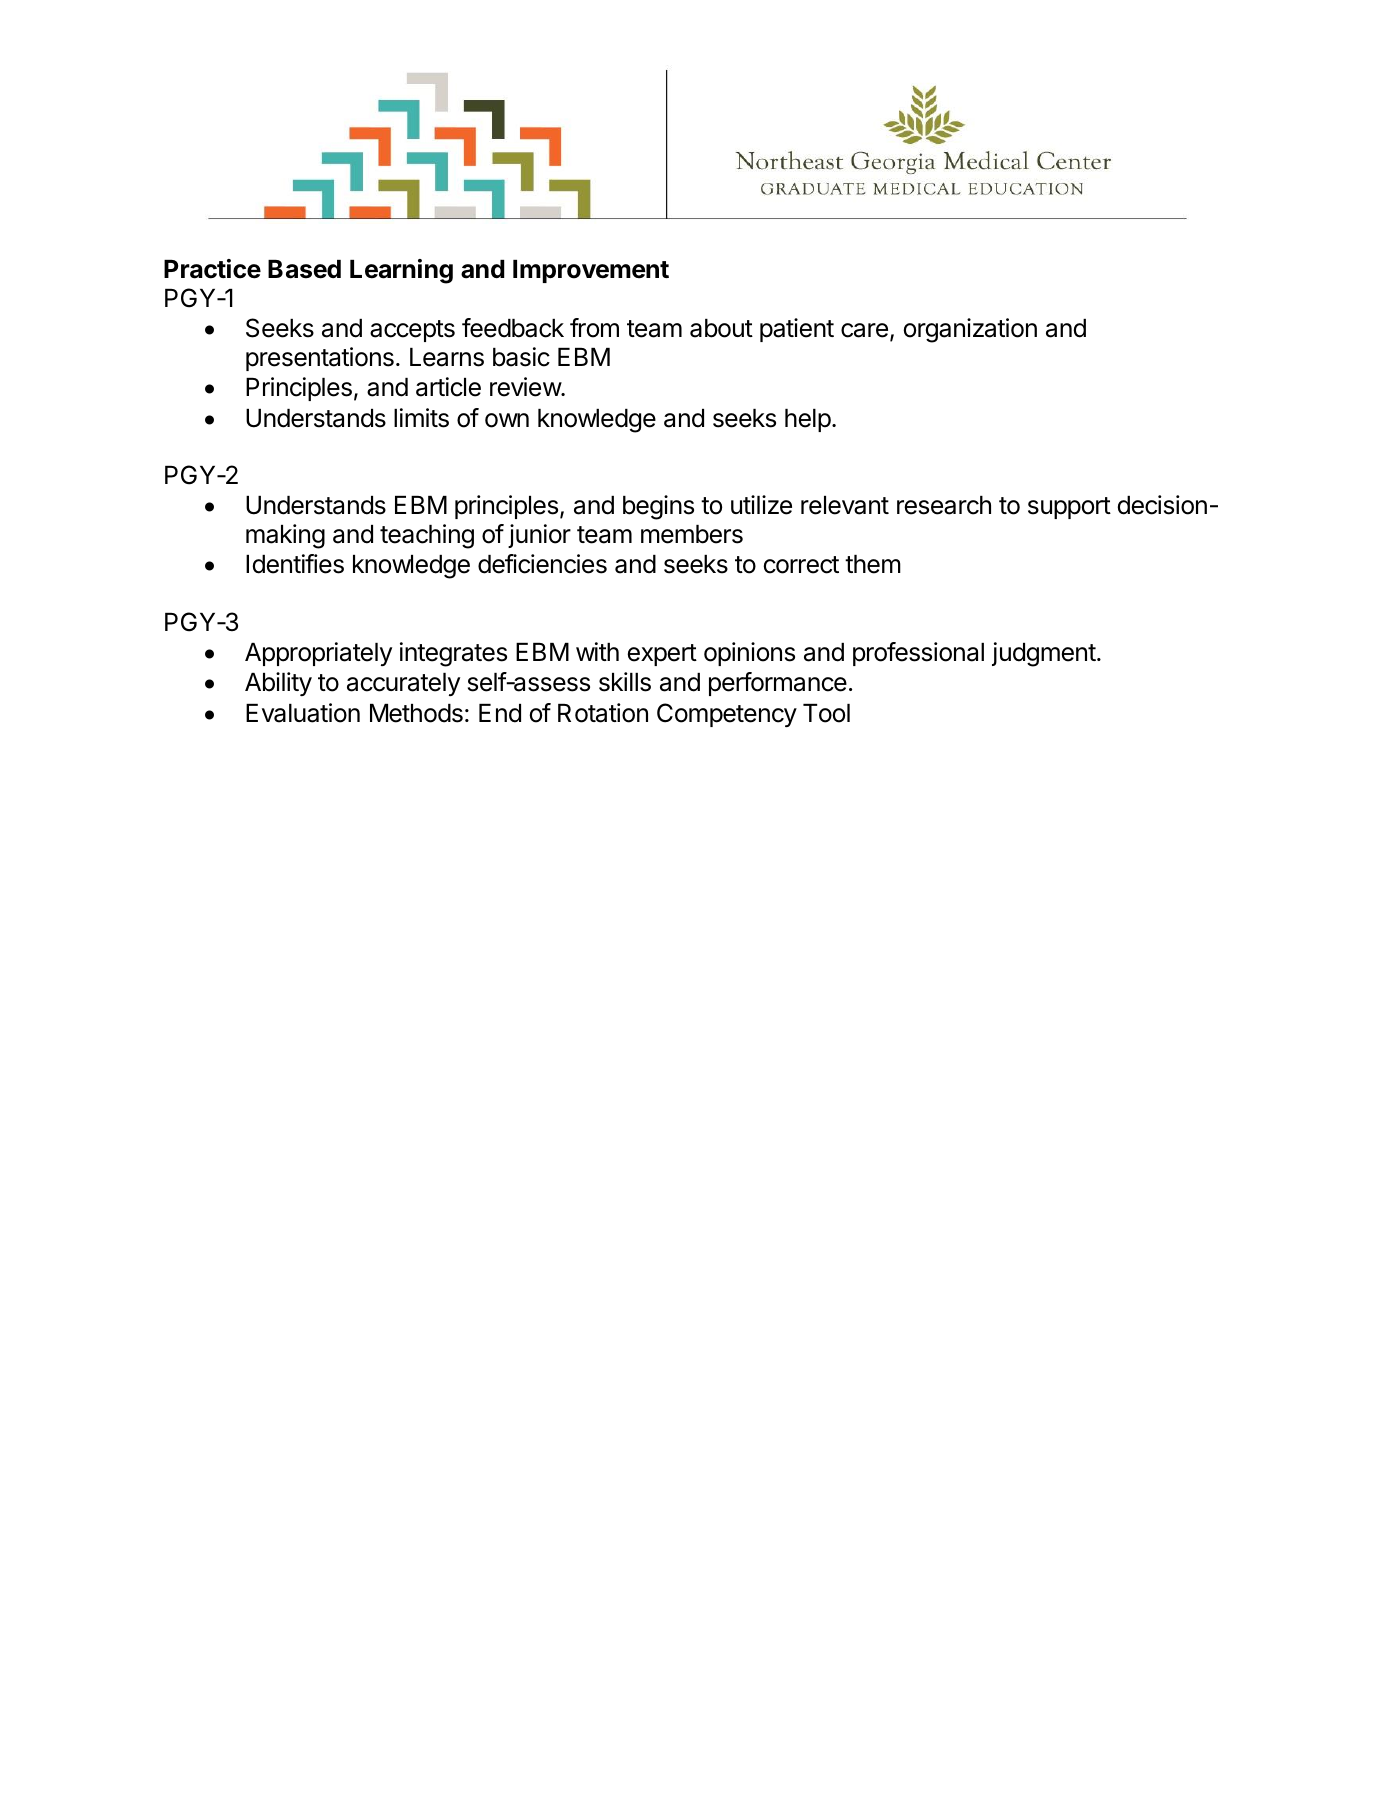 Image resolution: width=1386 pixels, height=1794 pixels. I want to click on presentations, so click(320, 359).
